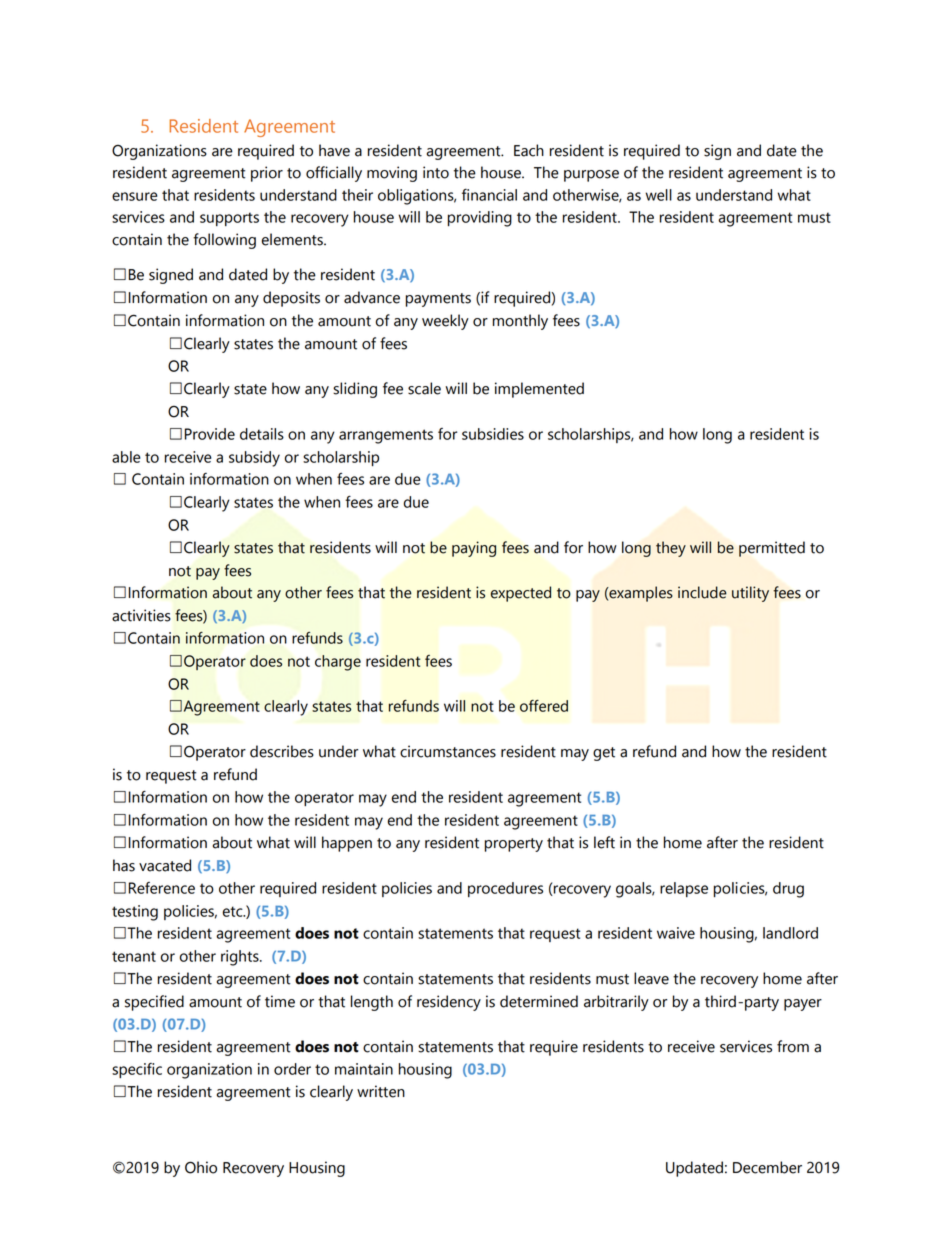 This screenshot has width=952, height=1233. Describe the element at coordinates (671, 549) in the screenshot. I see `they` at that location.
